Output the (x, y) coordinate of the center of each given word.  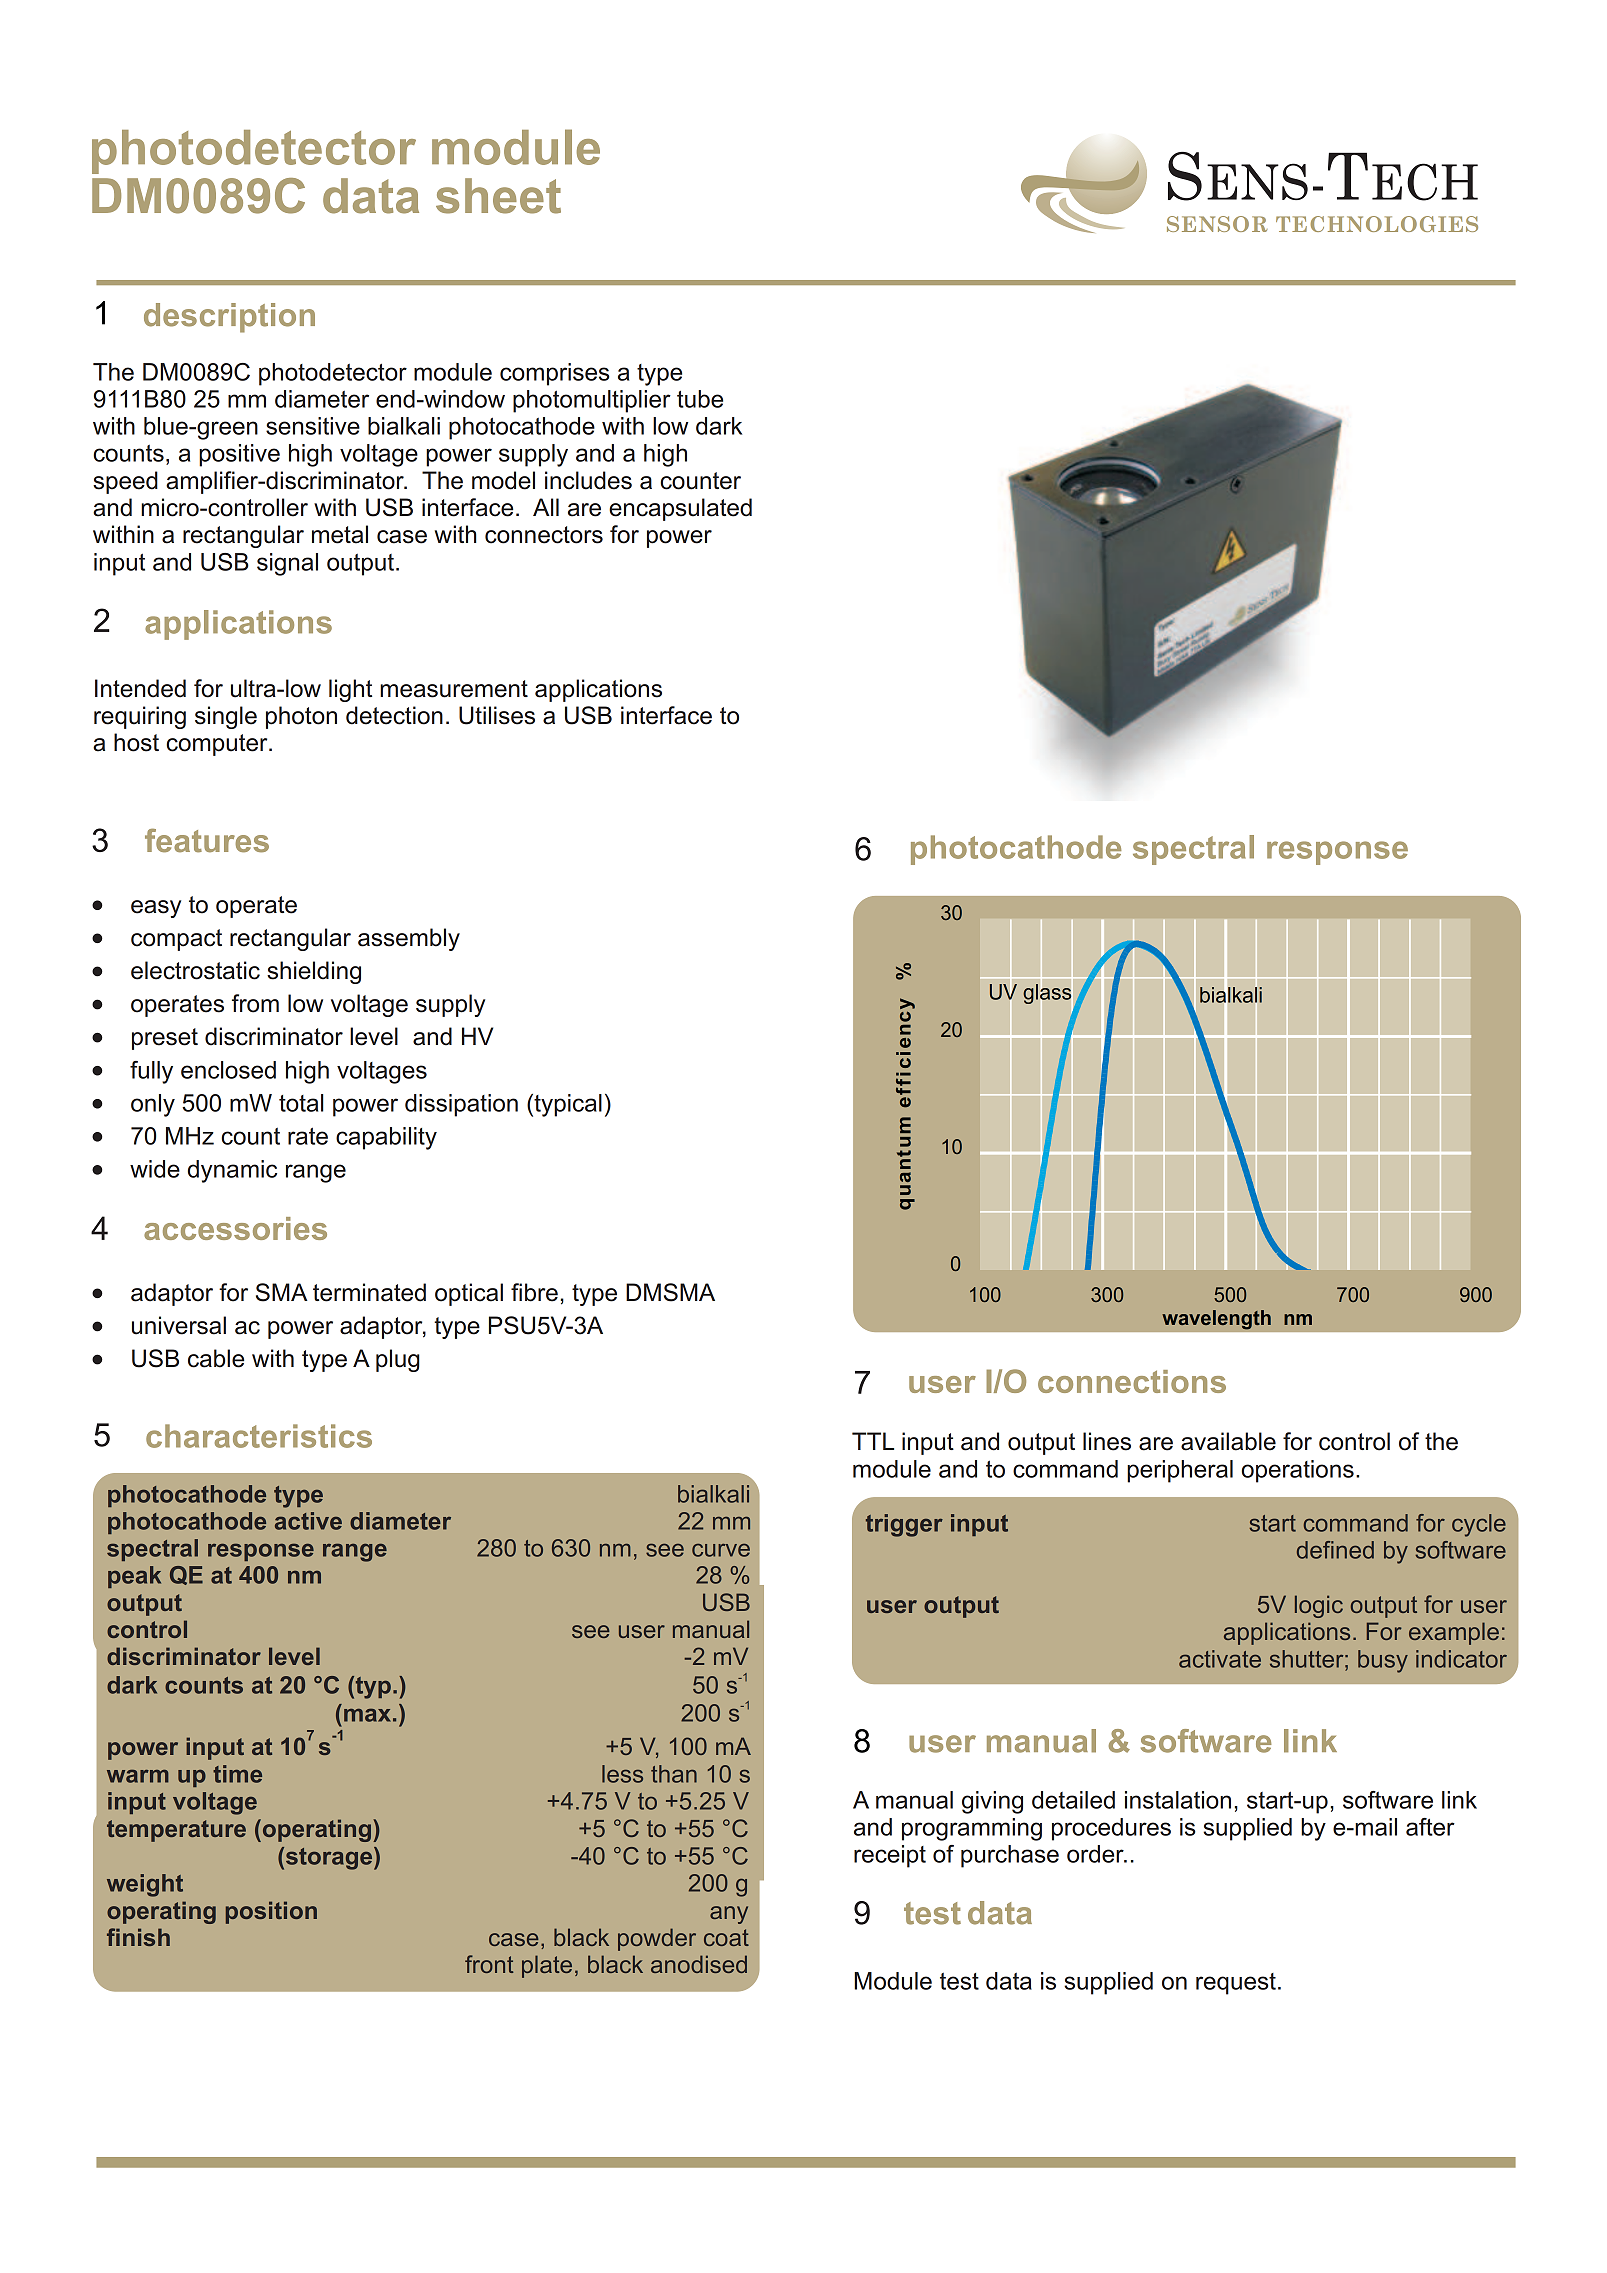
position (271, 1912)
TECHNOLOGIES (1377, 224)
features (207, 840)
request (1236, 1984)
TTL (873, 1441)
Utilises (497, 715)
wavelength (1216, 1320)
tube (700, 399)
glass (1048, 994)
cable (216, 1358)
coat (726, 1937)
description (229, 318)
